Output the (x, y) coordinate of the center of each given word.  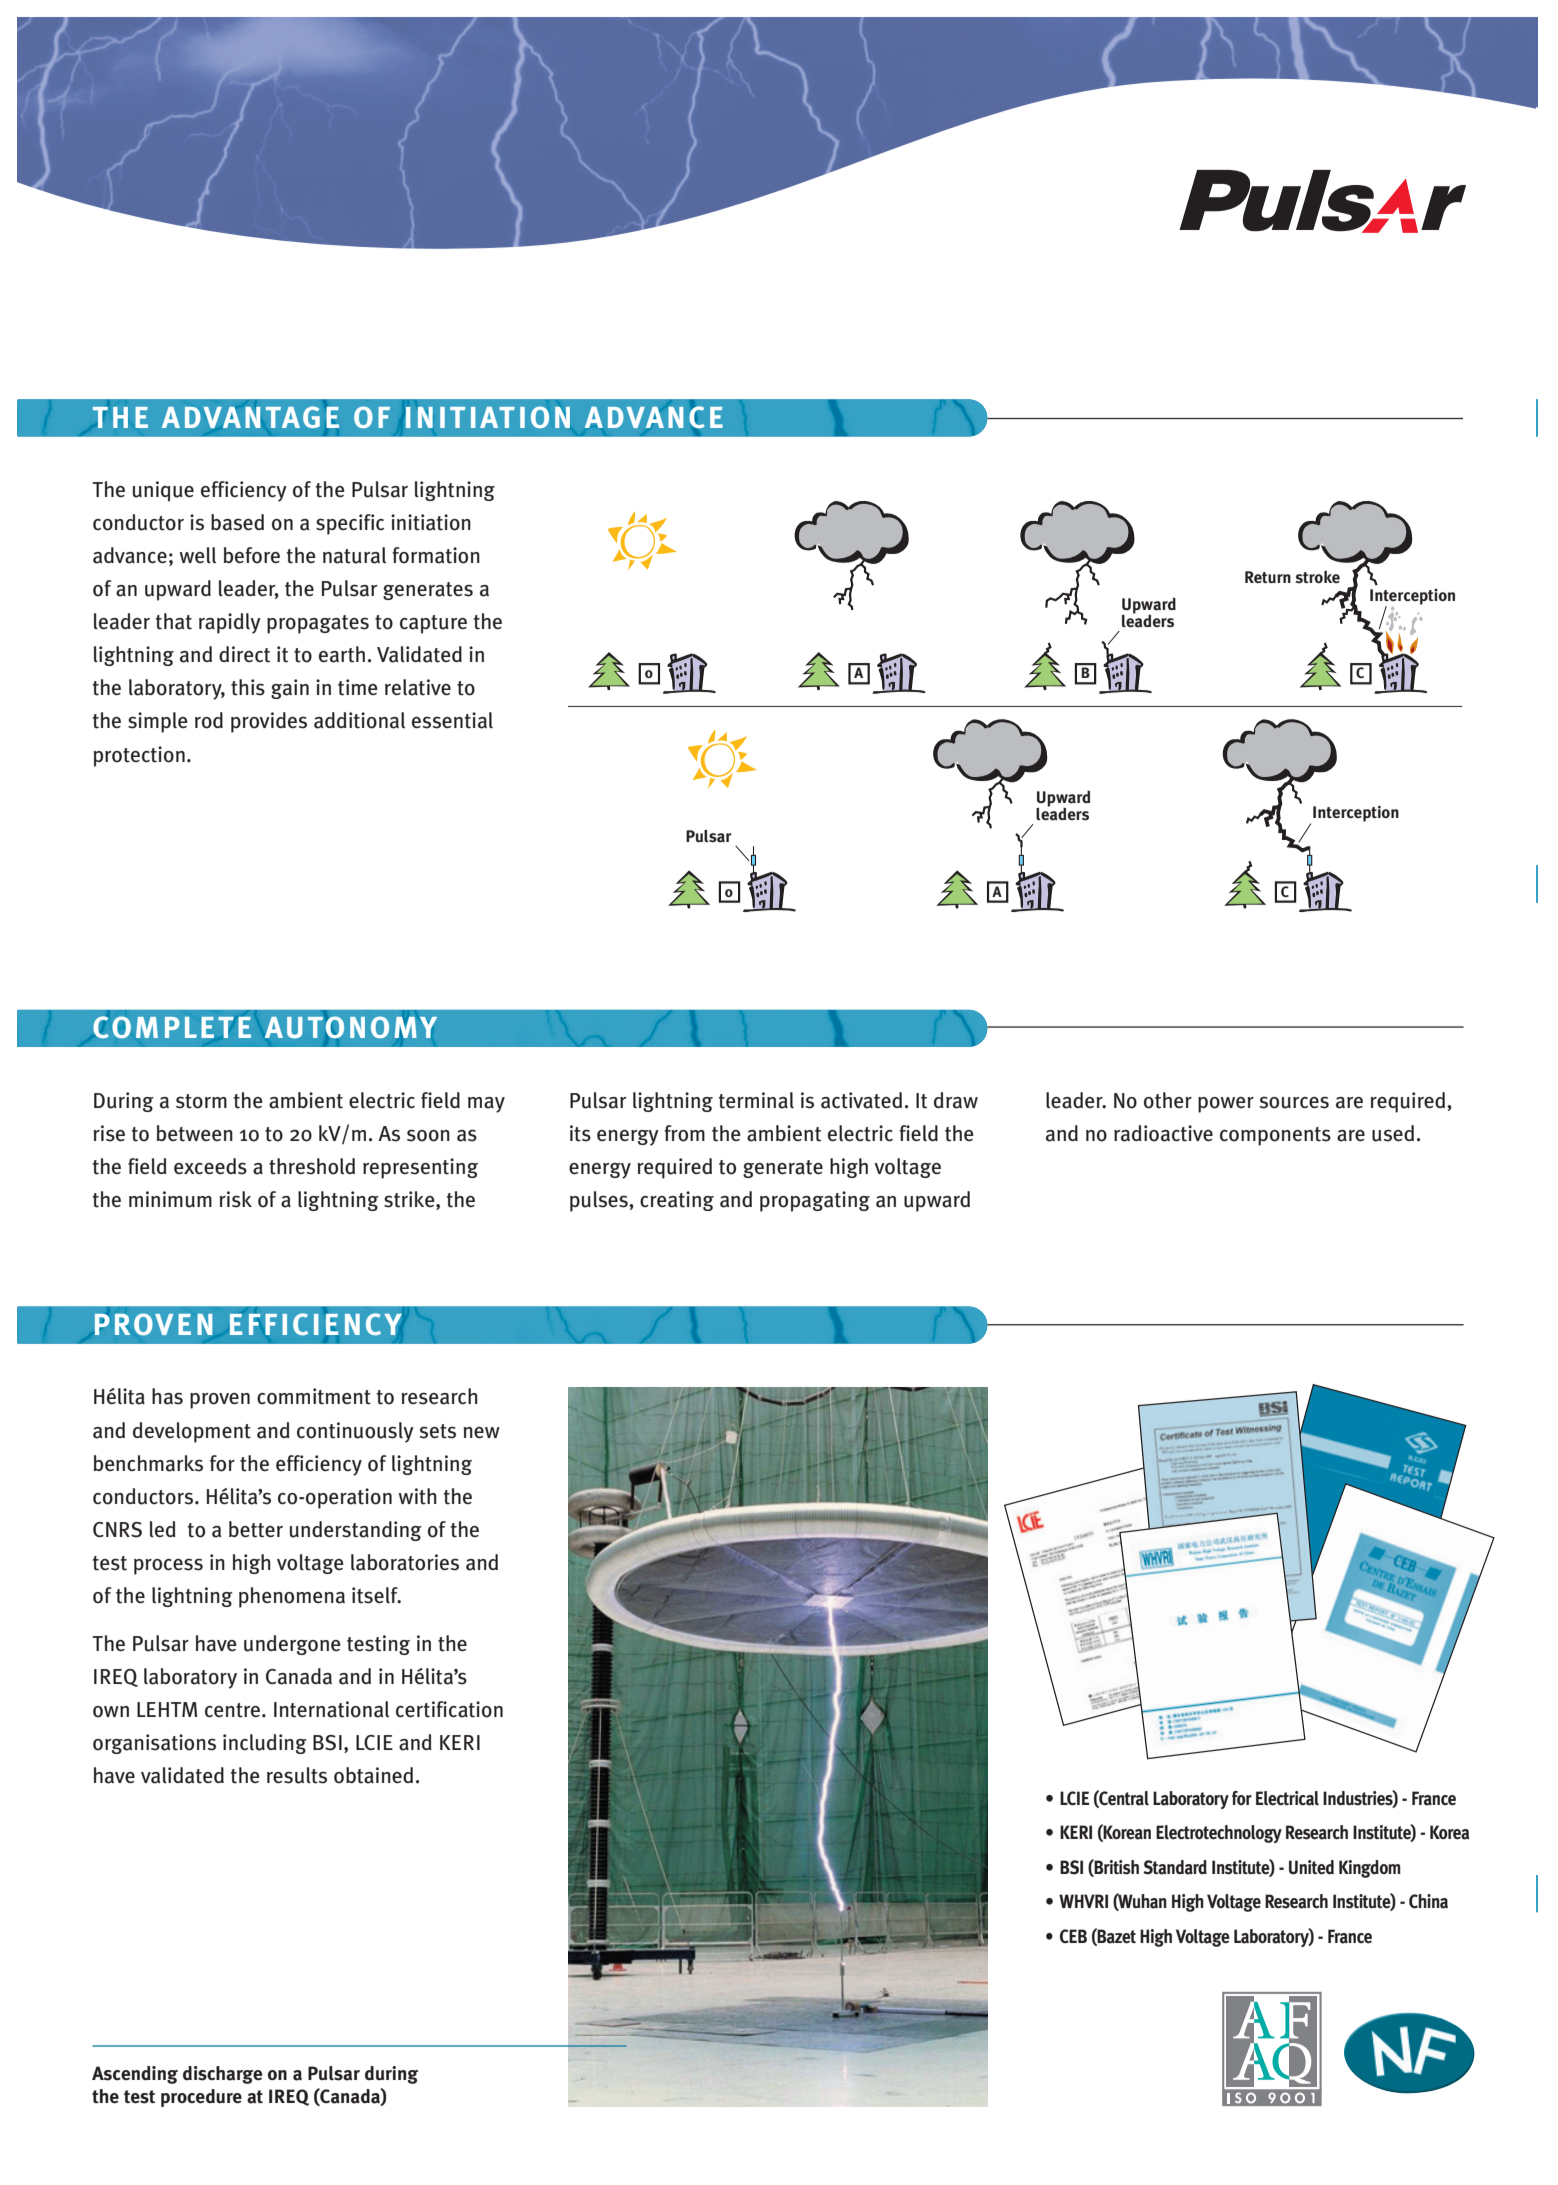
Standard (1175, 1867)
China (1428, 1901)
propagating (815, 1201)
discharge (222, 2075)
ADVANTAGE (250, 417)
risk (235, 1199)
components (1275, 1136)
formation (436, 555)
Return (1268, 577)
